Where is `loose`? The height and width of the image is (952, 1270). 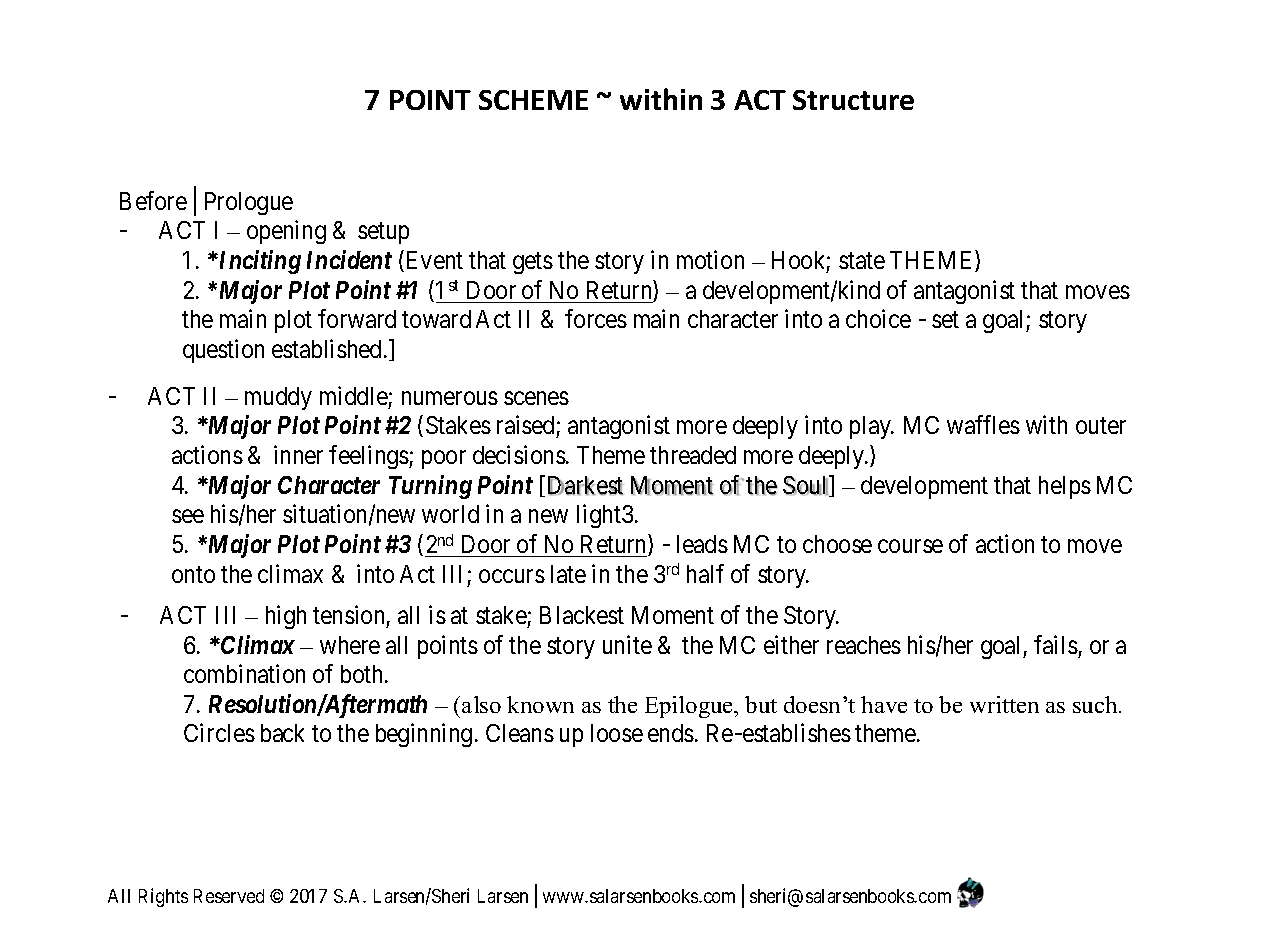 loose is located at coordinates (617, 733).
